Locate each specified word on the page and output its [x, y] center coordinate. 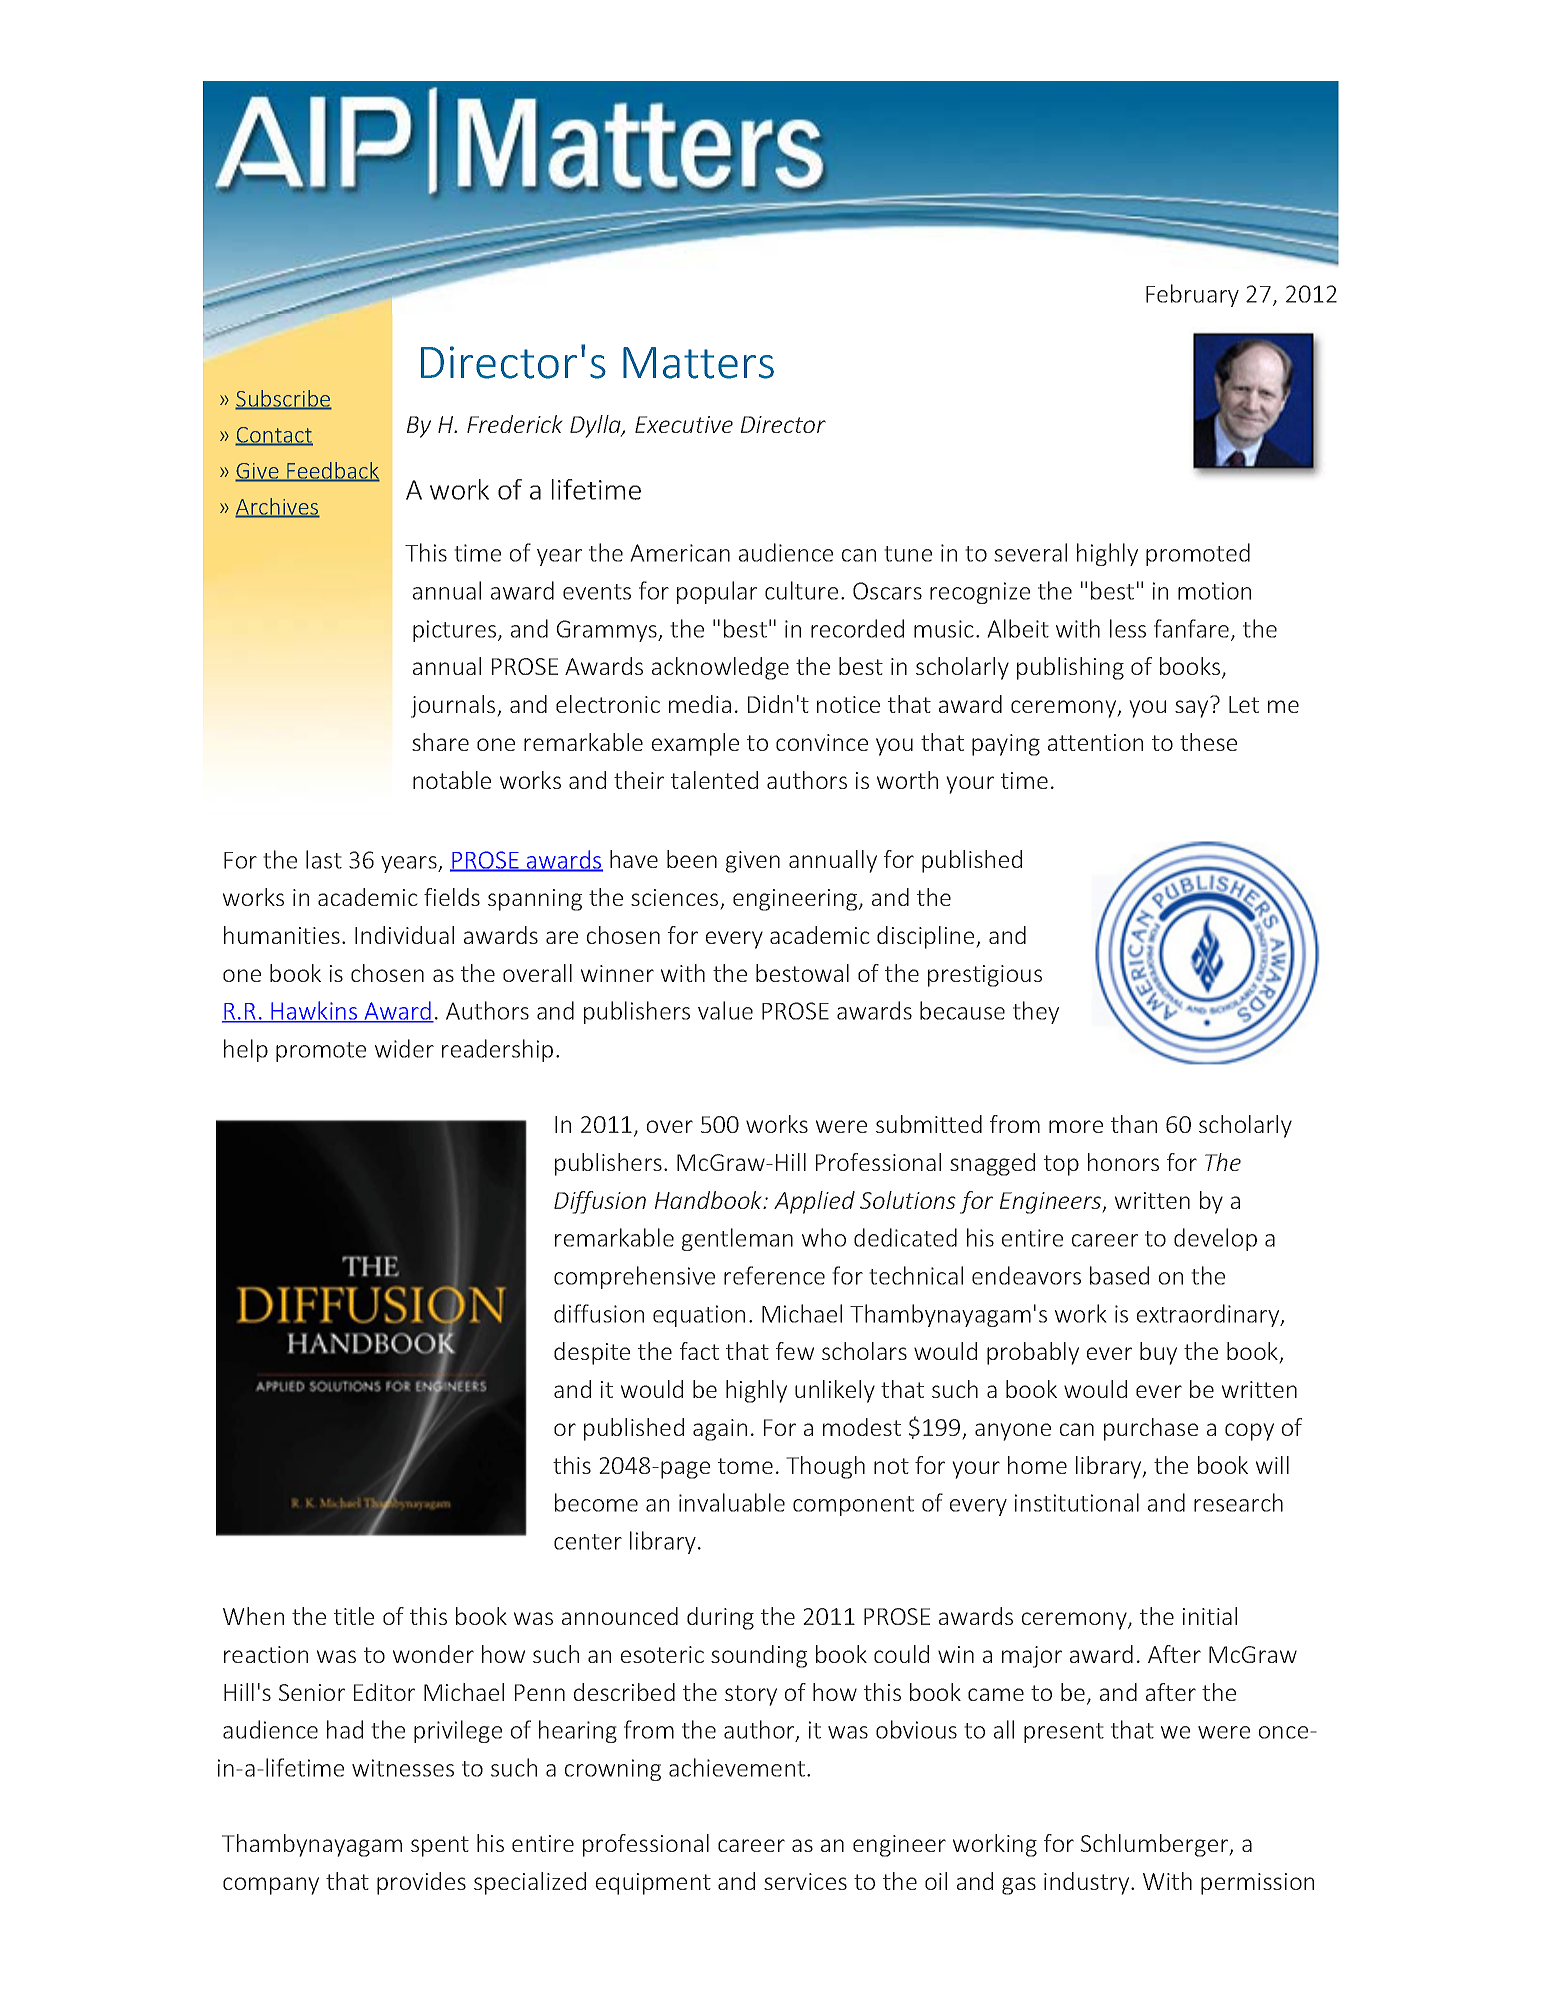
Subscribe [283, 399]
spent [440, 1846]
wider [404, 1048]
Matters [698, 363]
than [1134, 1124]
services [805, 1881]
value [725, 1010]
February [1192, 295]
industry [1088, 1883]
